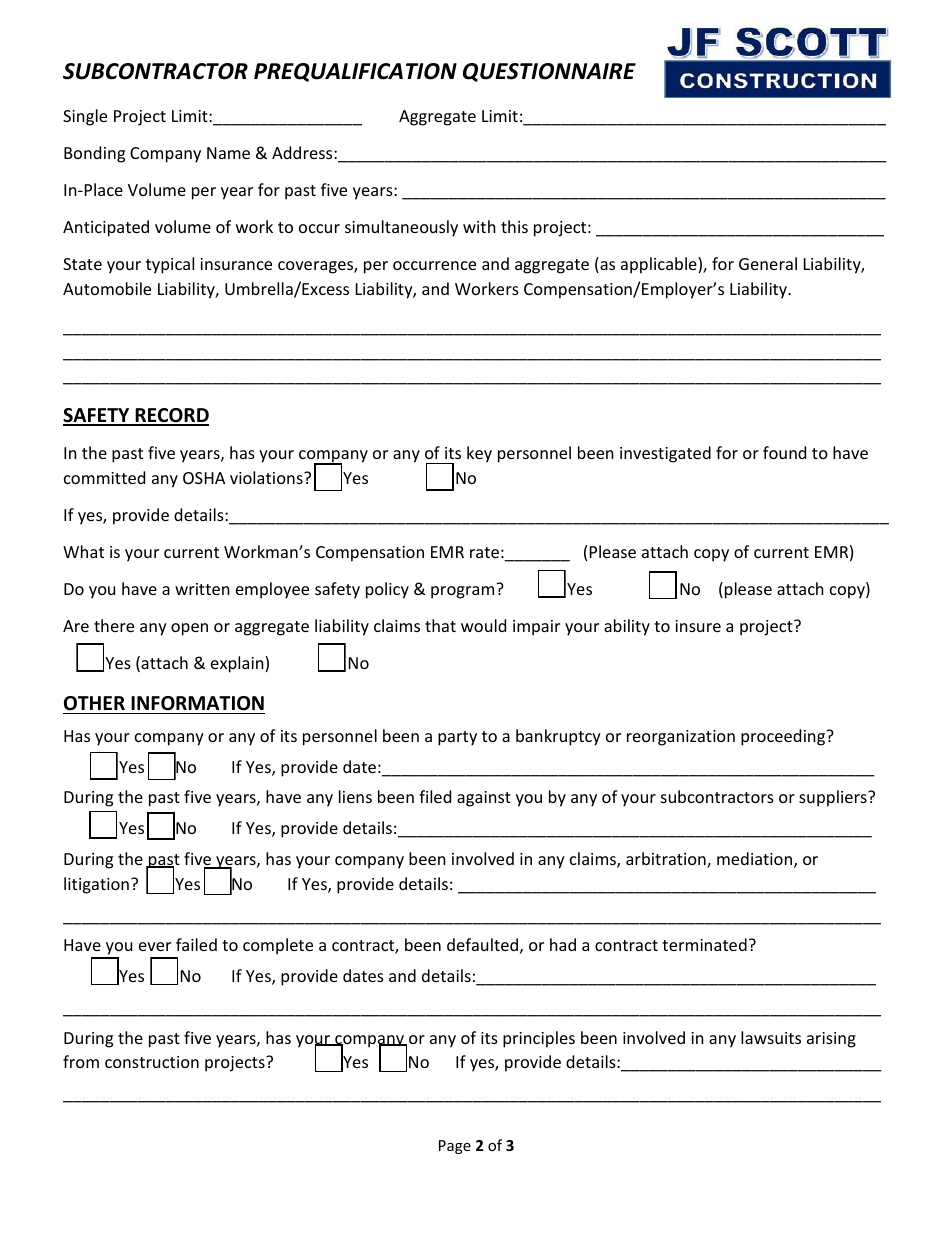  Describe the element at coordinates (152, 1062) in the image. I see `construction` at that location.
